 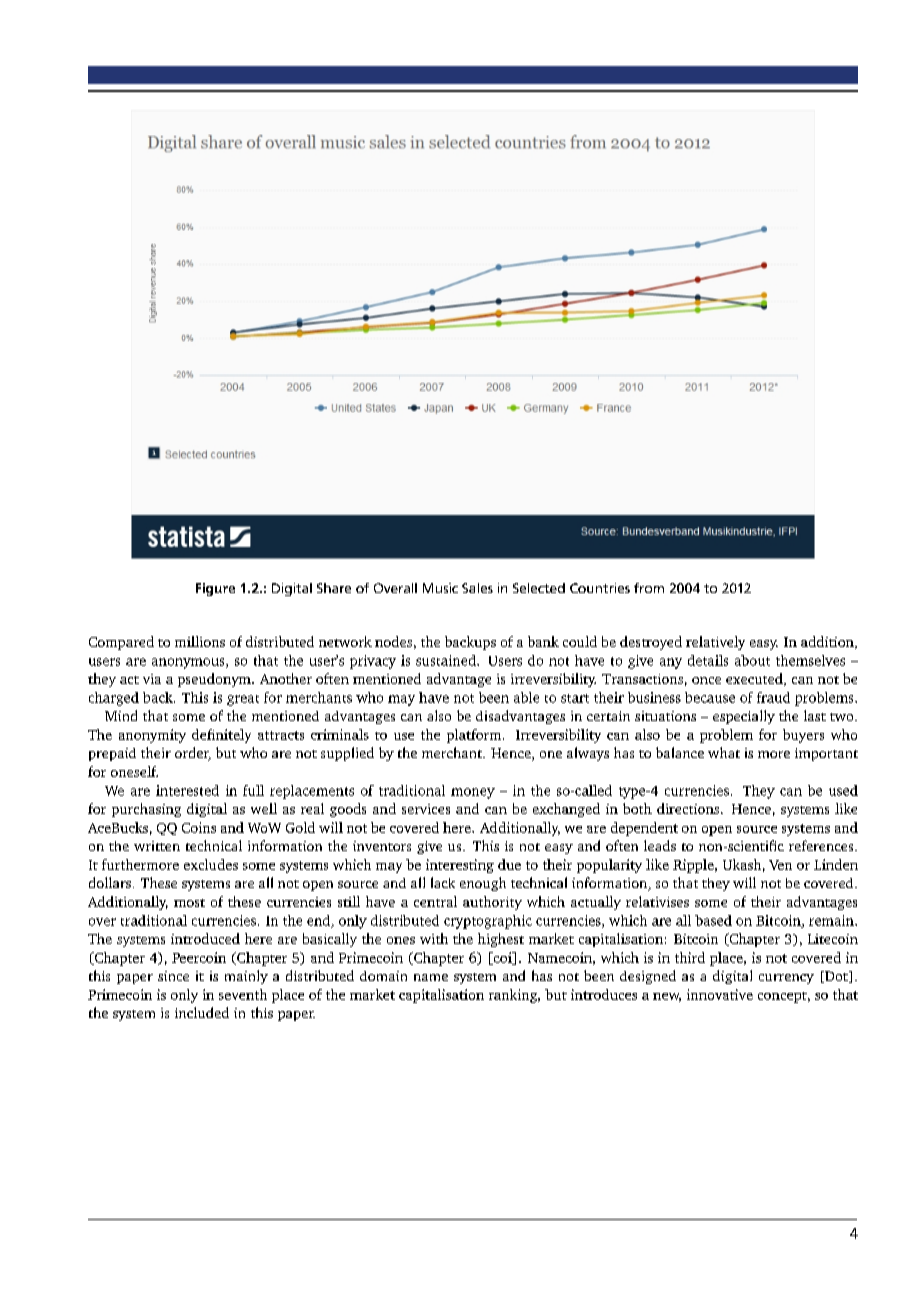 I want to click on innovative, so click(x=720, y=994).
